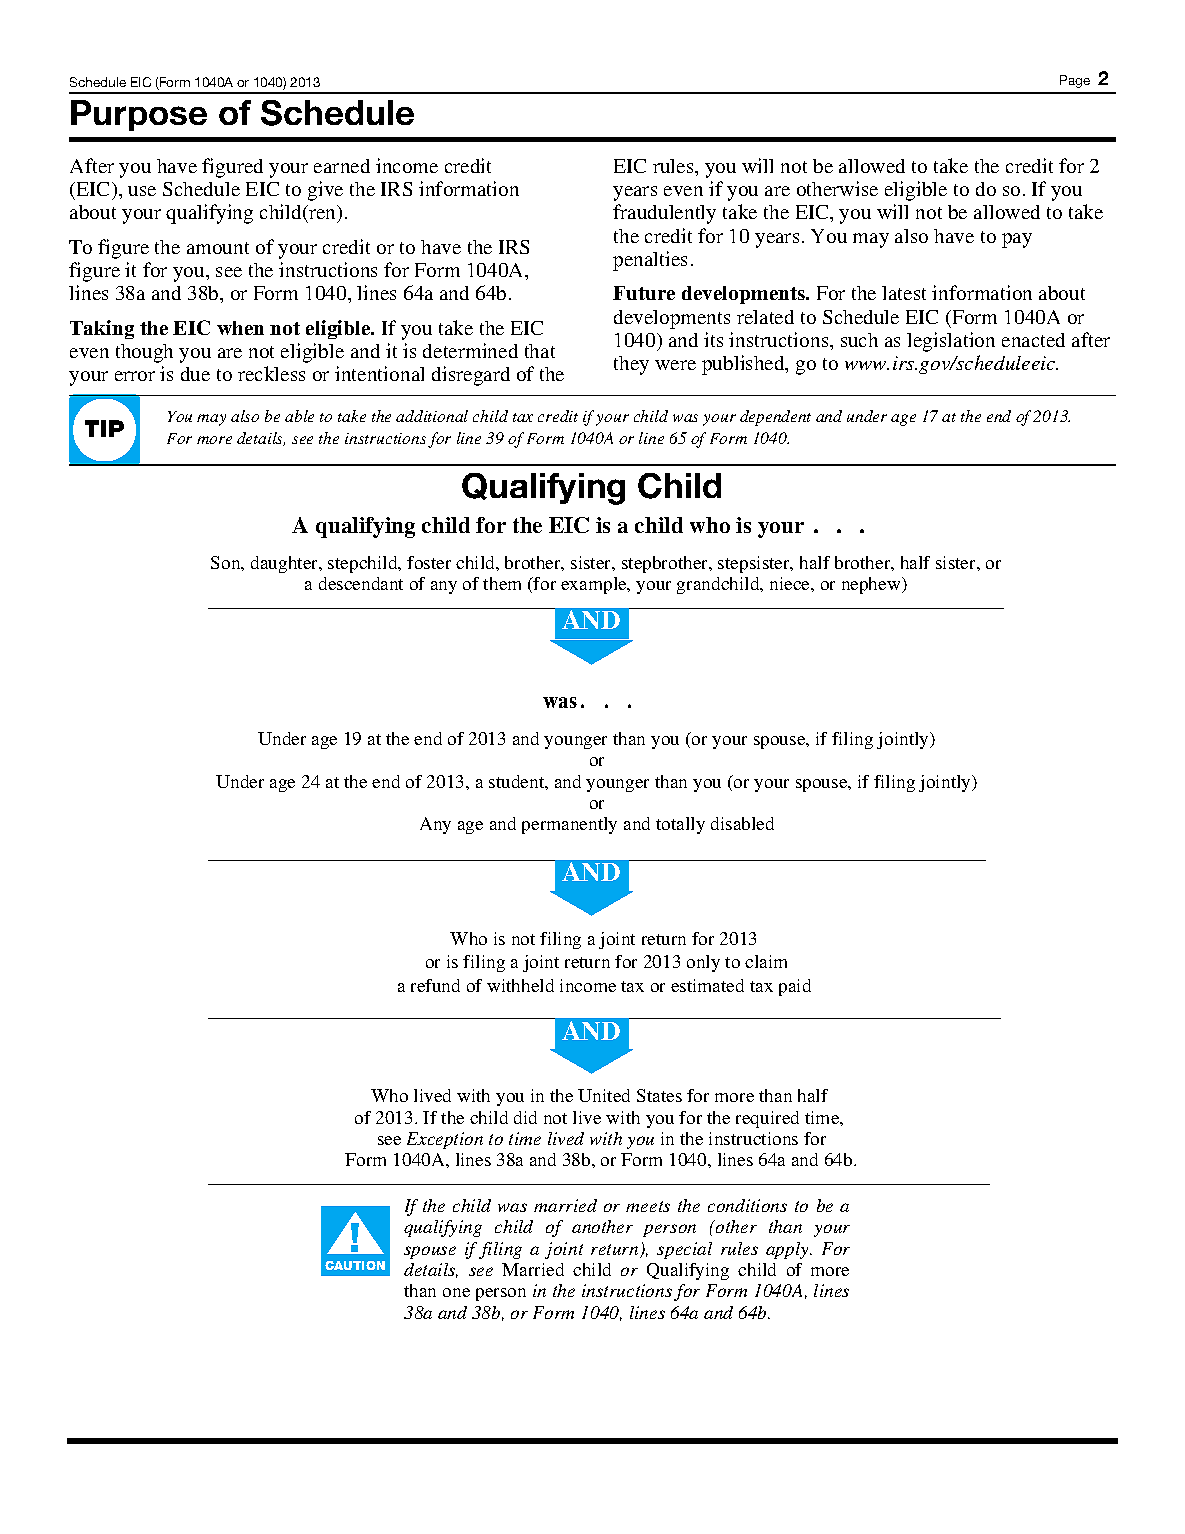  What do you see at coordinates (195, 374) in the screenshot?
I see `due` at bounding box center [195, 374].
